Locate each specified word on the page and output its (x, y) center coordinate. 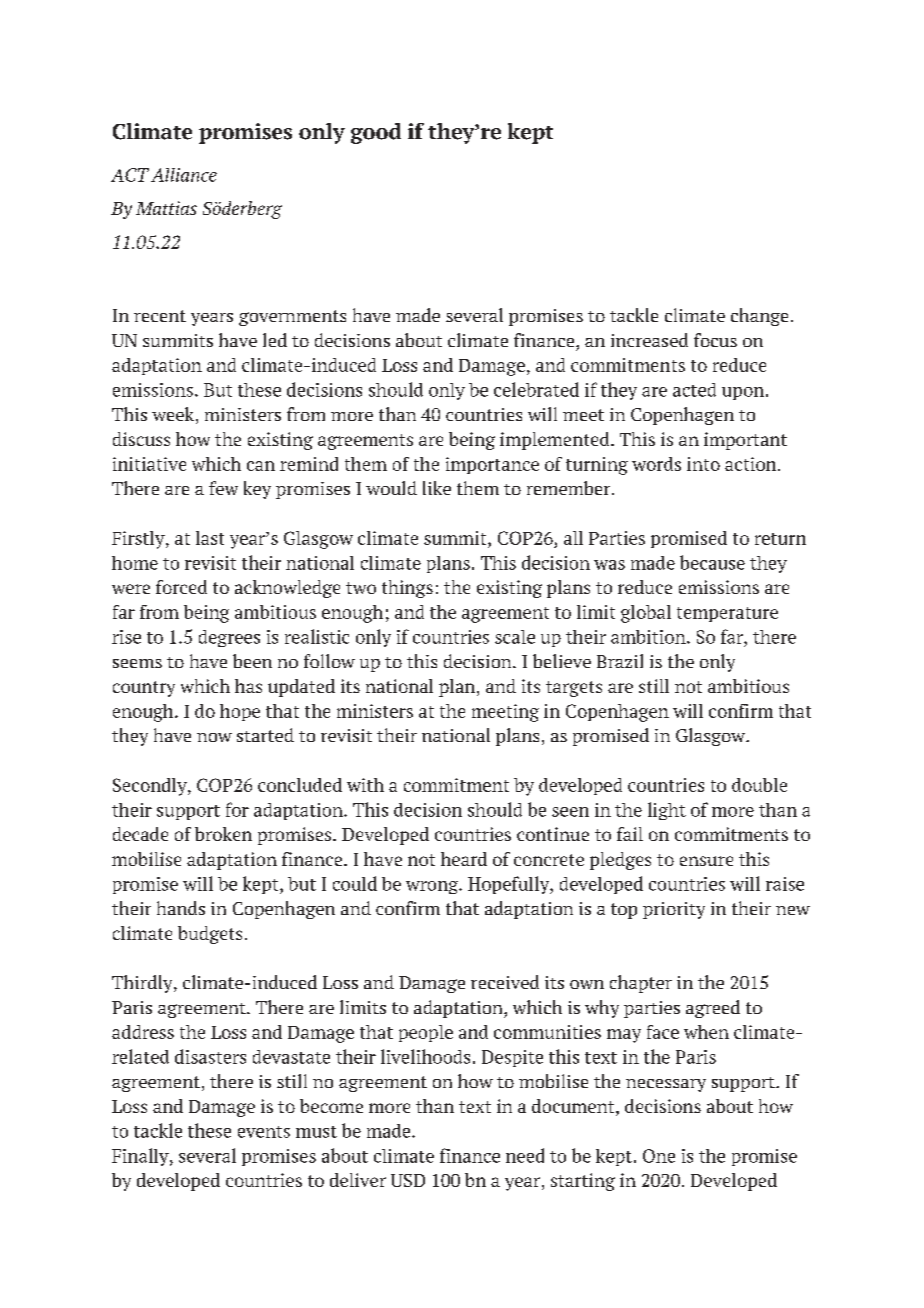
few (223, 488)
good (376, 133)
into (703, 464)
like (437, 488)
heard (464, 859)
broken (223, 834)
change (759, 317)
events (264, 1132)
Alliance (184, 175)
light (667, 811)
